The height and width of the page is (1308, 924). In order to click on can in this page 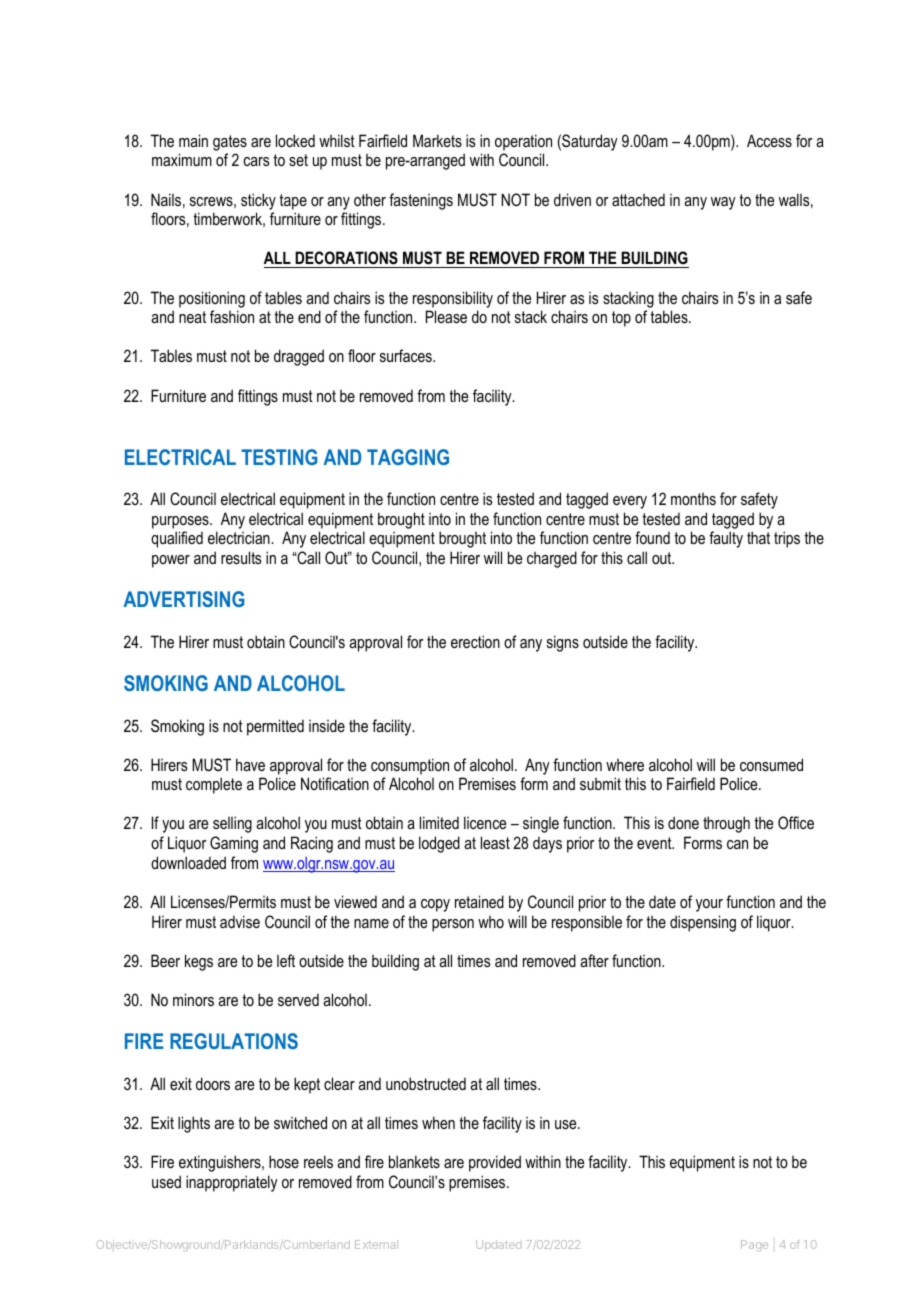, I will do `click(737, 844)`.
